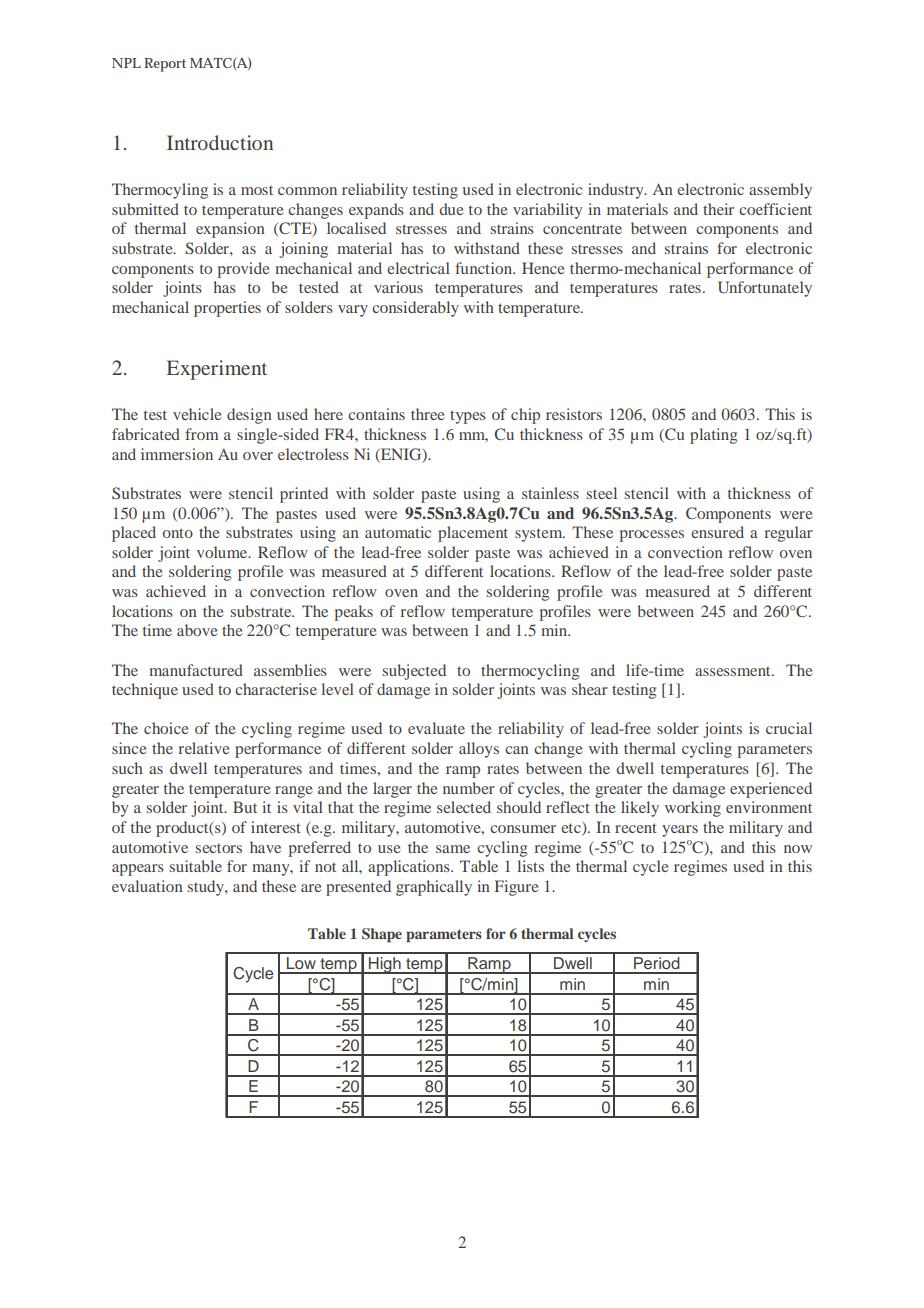 The image size is (924, 1308). What do you see at coordinates (789, 728) in the screenshot?
I see `crucial` at bounding box center [789, 728].
